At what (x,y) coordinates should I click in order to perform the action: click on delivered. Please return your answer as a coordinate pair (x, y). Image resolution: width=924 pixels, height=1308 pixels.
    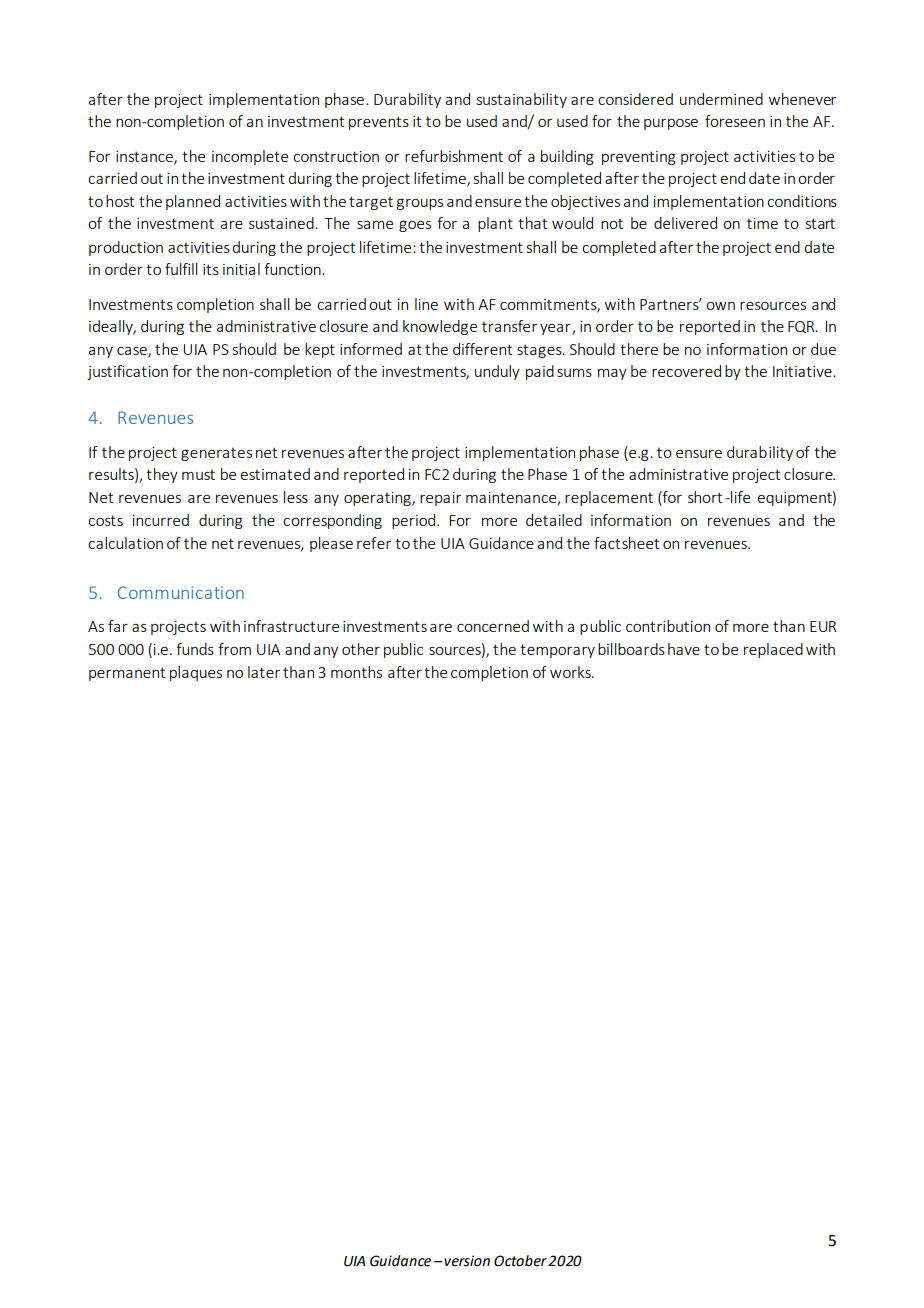
    Looking at the image, I should click on (685, 223).
